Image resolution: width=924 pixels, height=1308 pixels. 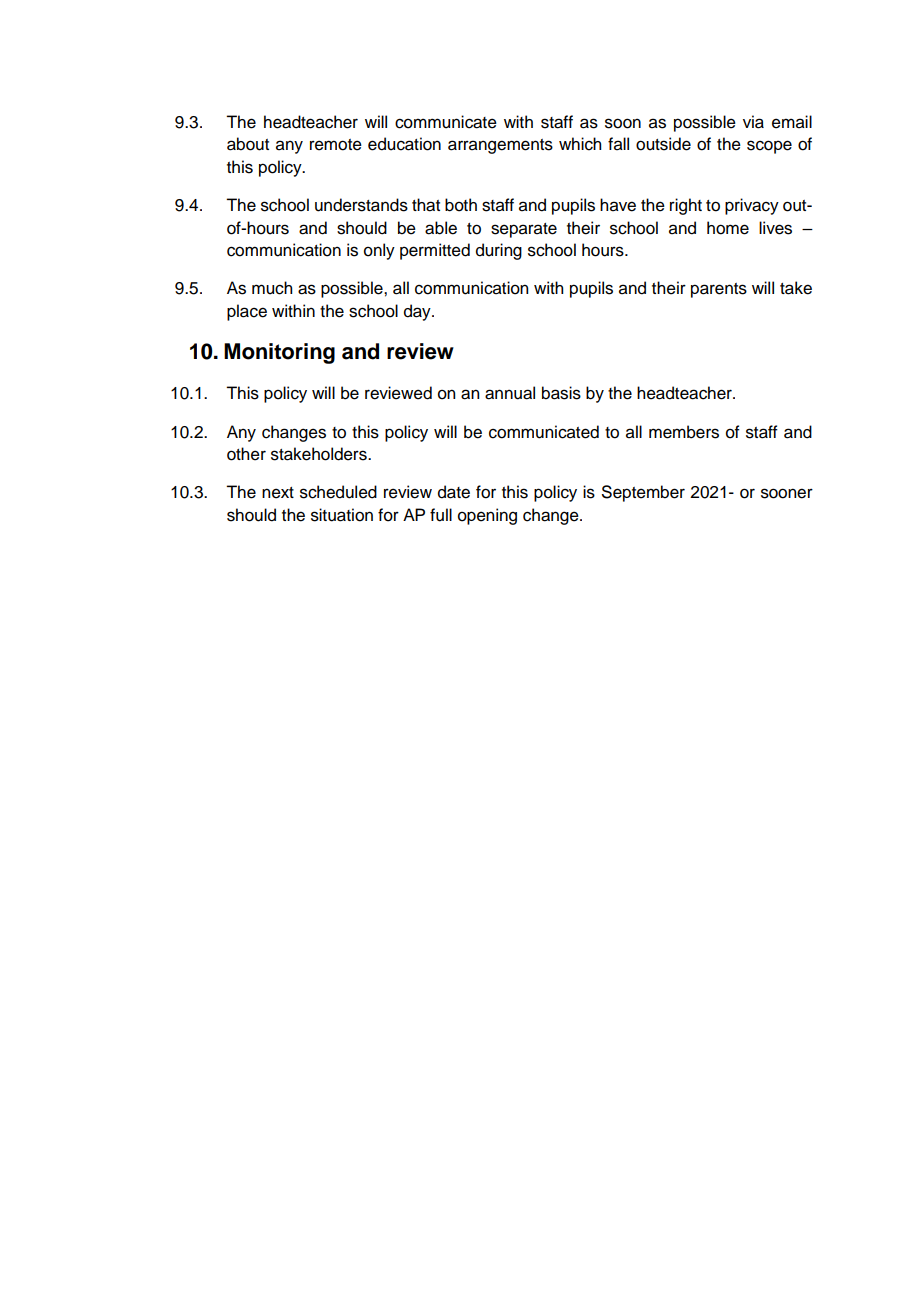 I want to click on situation, so click(x=342, y=515).
